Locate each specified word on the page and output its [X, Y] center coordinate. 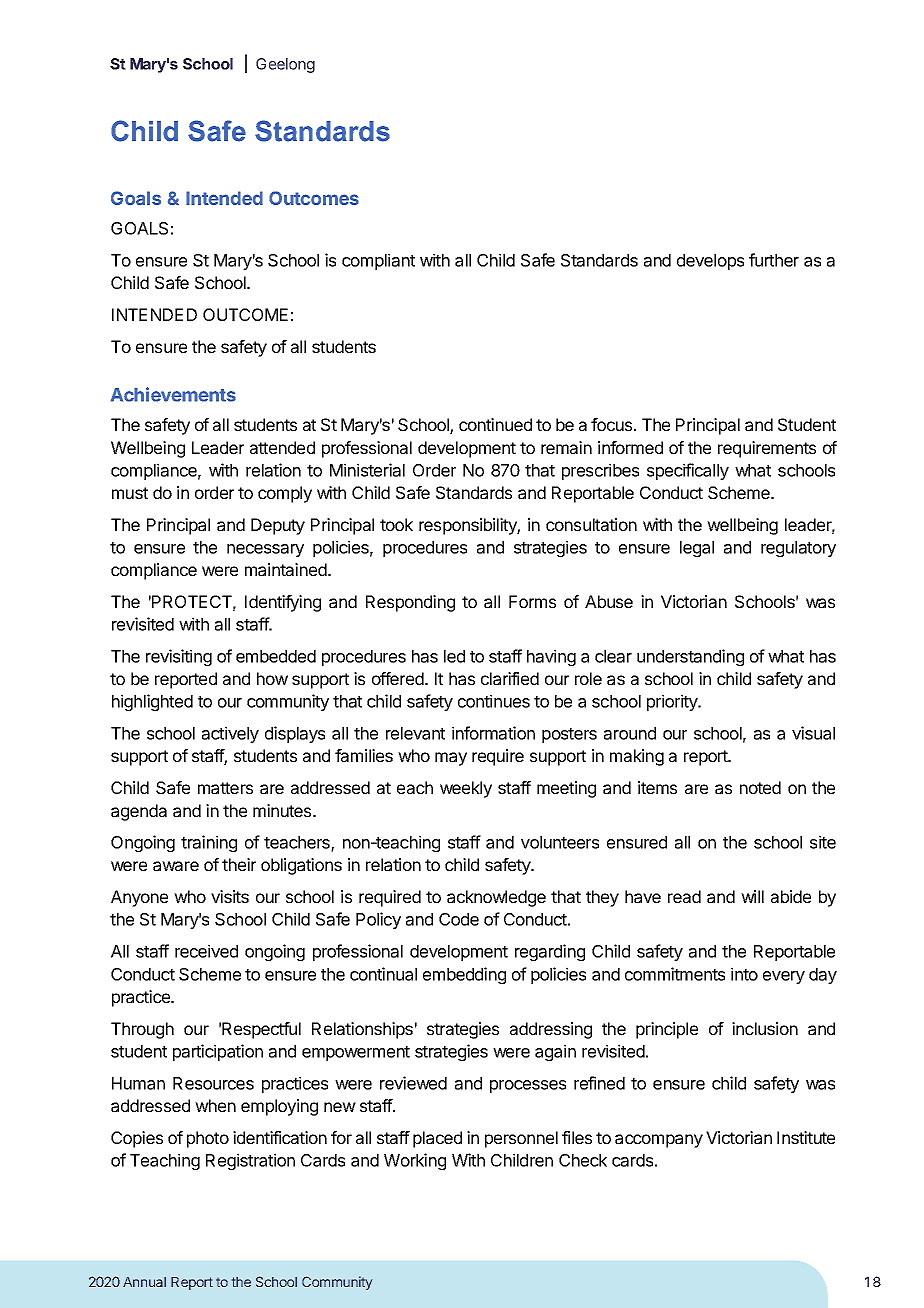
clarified [510, 678]
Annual [144, 1282]
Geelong [285, 65]
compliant [378, 261]
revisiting [179, 657]
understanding [690, 657]
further [774, 260]
